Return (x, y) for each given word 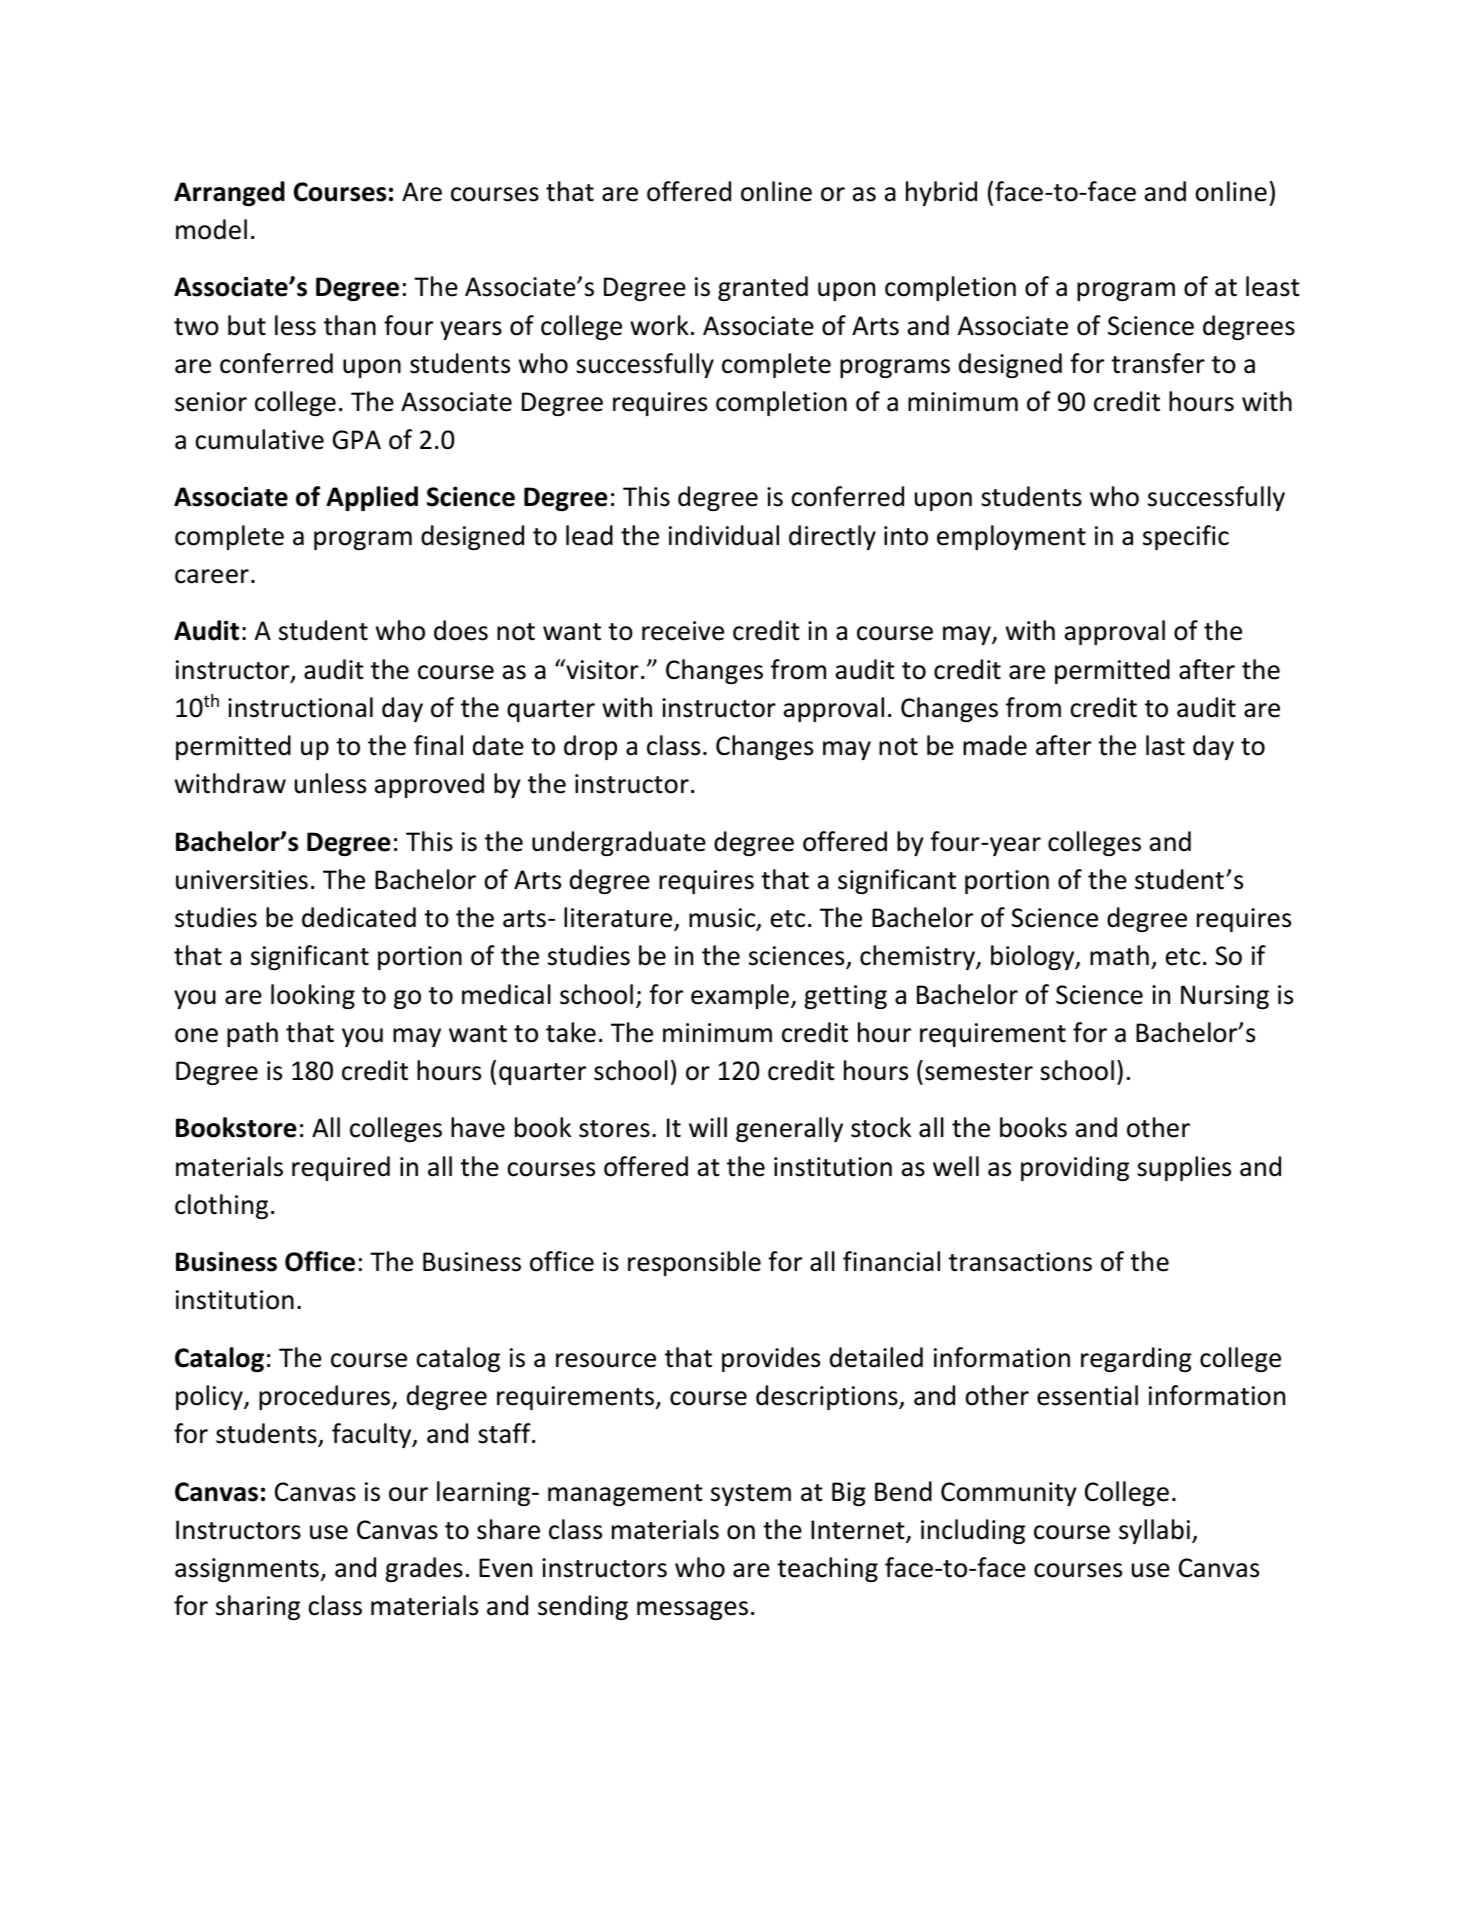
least (1273, 286)
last (1165, 745)
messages (692, 1610)
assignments (248, 1570)
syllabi (1154, 1531)
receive (683, 631)
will (708, 1127)
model (211, 229)
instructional (300, 707)
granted (763, 288)
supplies (1184, 1168)
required (341, 1168)
